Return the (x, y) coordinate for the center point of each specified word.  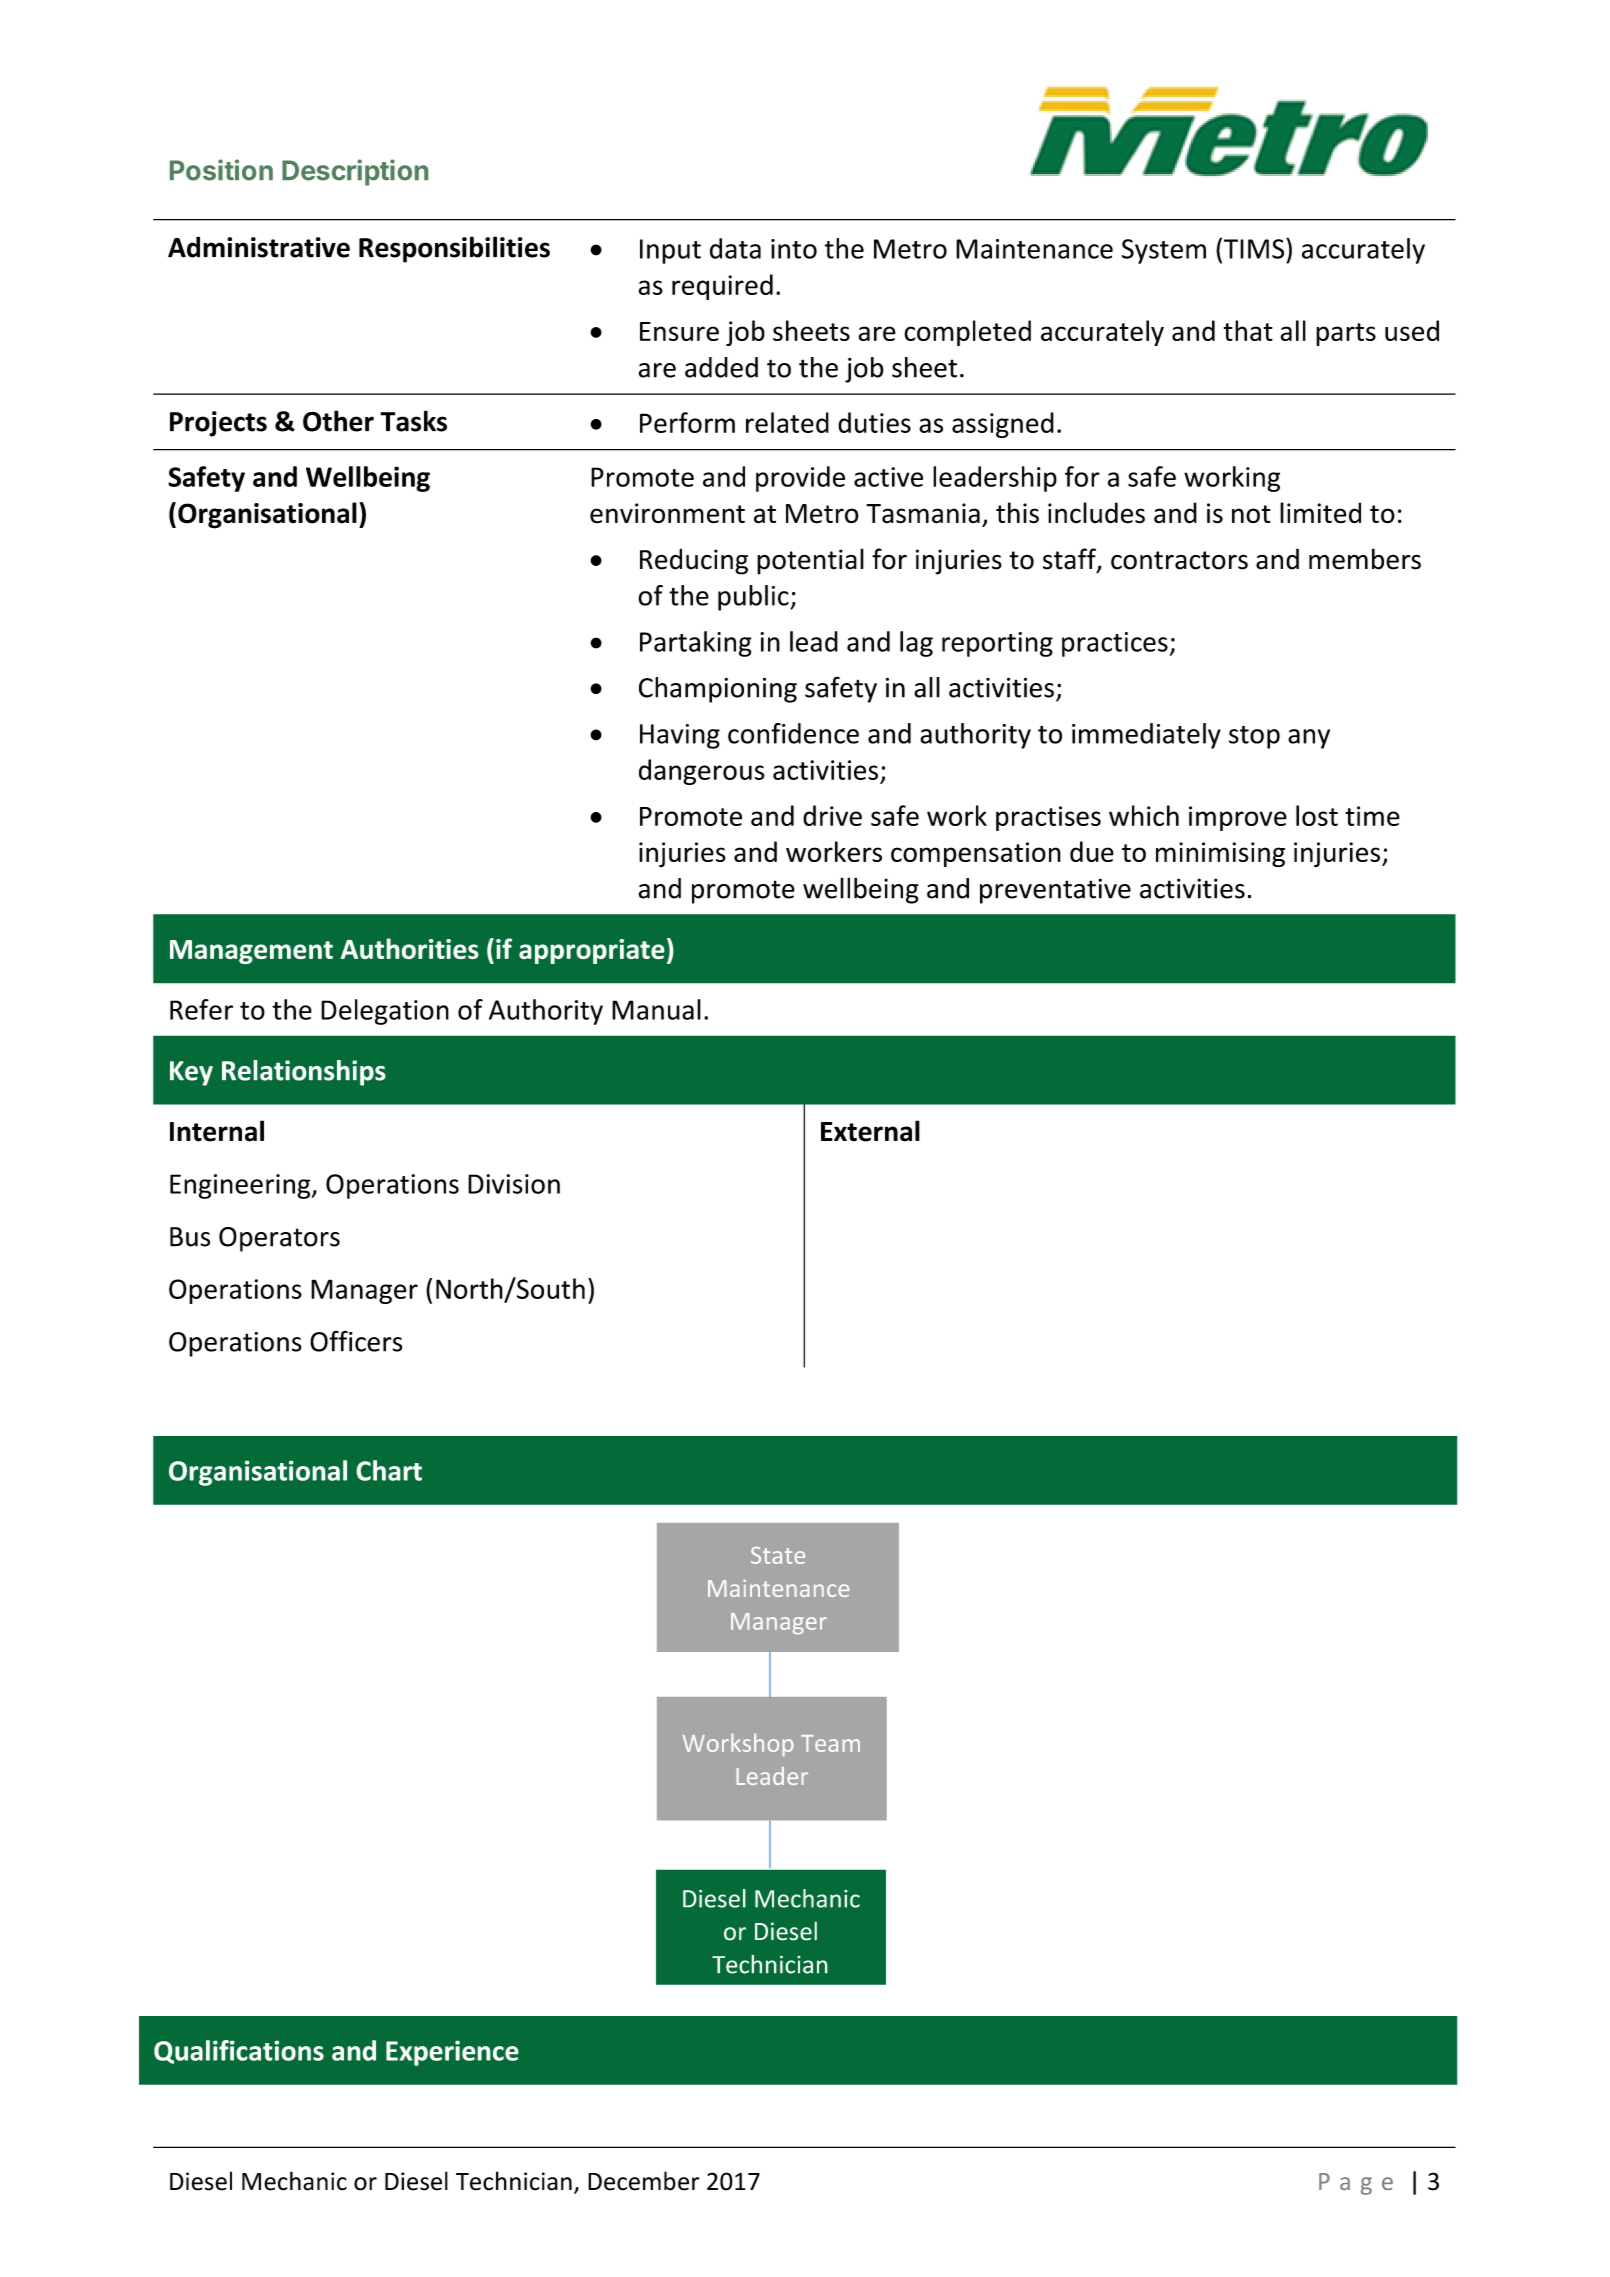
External (870, 1131)
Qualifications (239, 2052)
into (794, 249)
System (1164, 251)
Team (830, 1743)
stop (1254, 737)
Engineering (241, 1186)
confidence (793, 733)
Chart (389, 1470)
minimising (1220, 855)
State (778, 1555)
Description (355, 172)
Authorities (410, 949)
